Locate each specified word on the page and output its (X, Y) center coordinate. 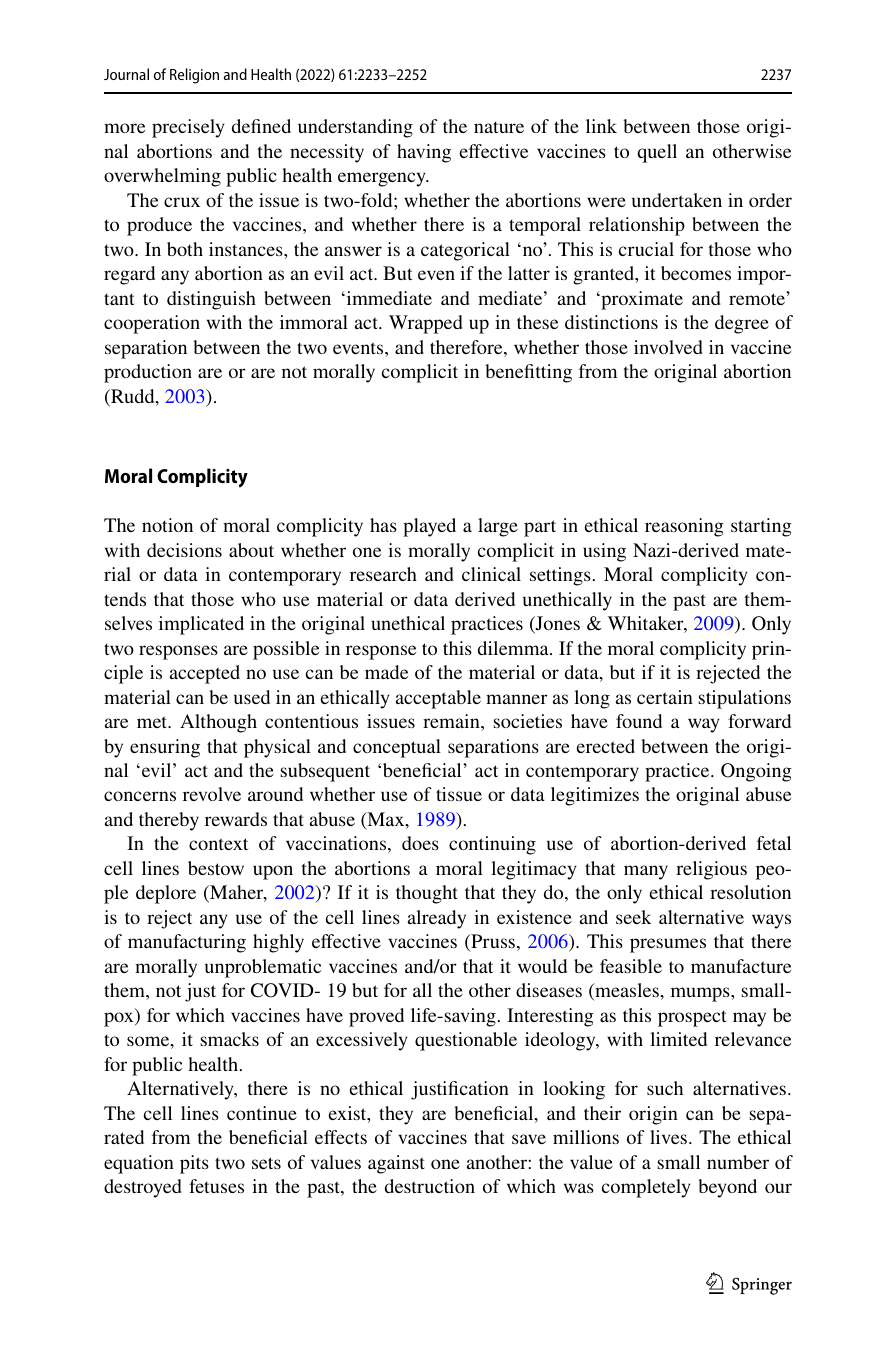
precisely (188, 128)
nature (499, 127)
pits (194, 1164)
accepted (205, 674)
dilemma (514, 648)
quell (657, 153)
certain (665, 697)
